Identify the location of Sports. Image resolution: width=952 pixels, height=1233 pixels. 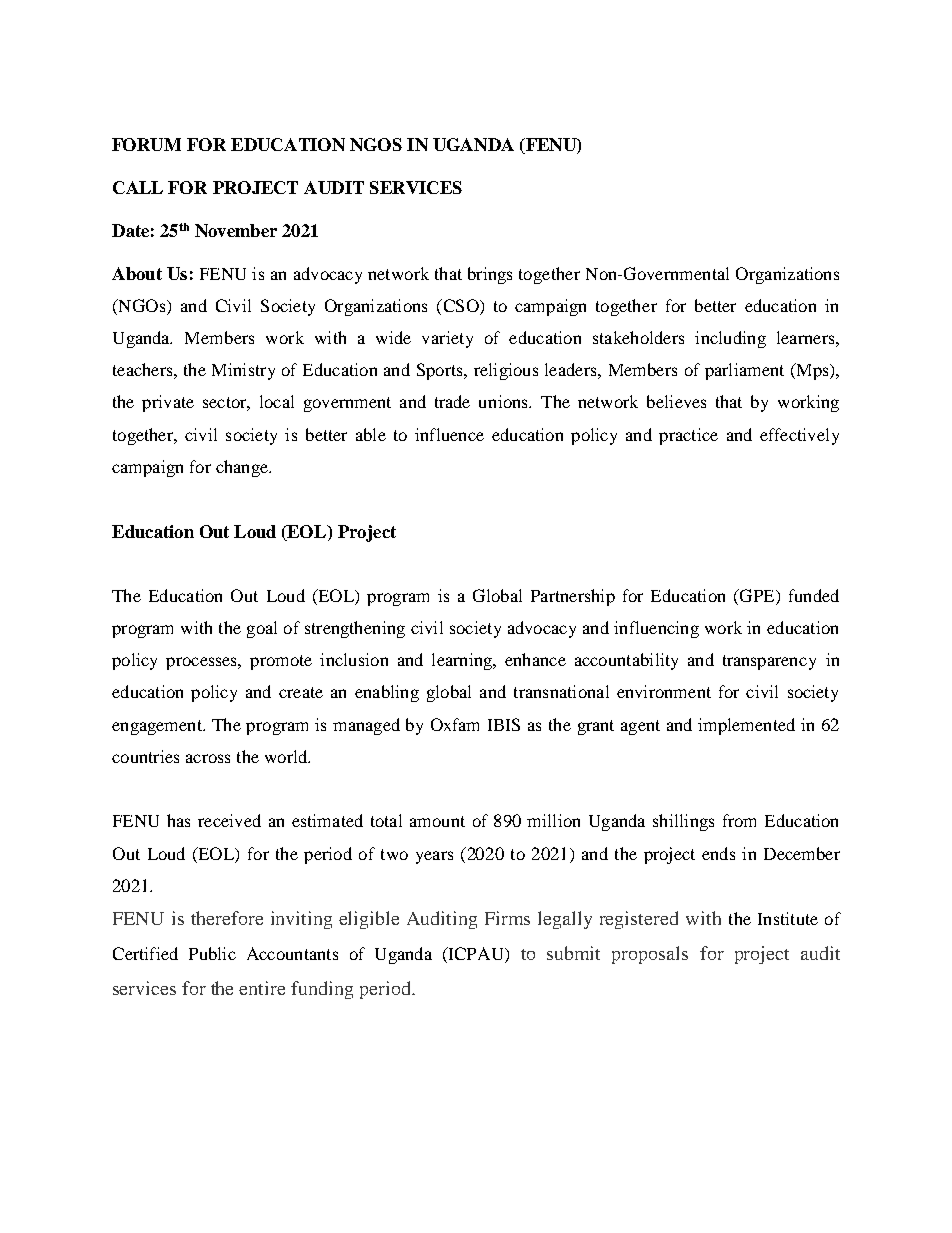
(441, 371).
